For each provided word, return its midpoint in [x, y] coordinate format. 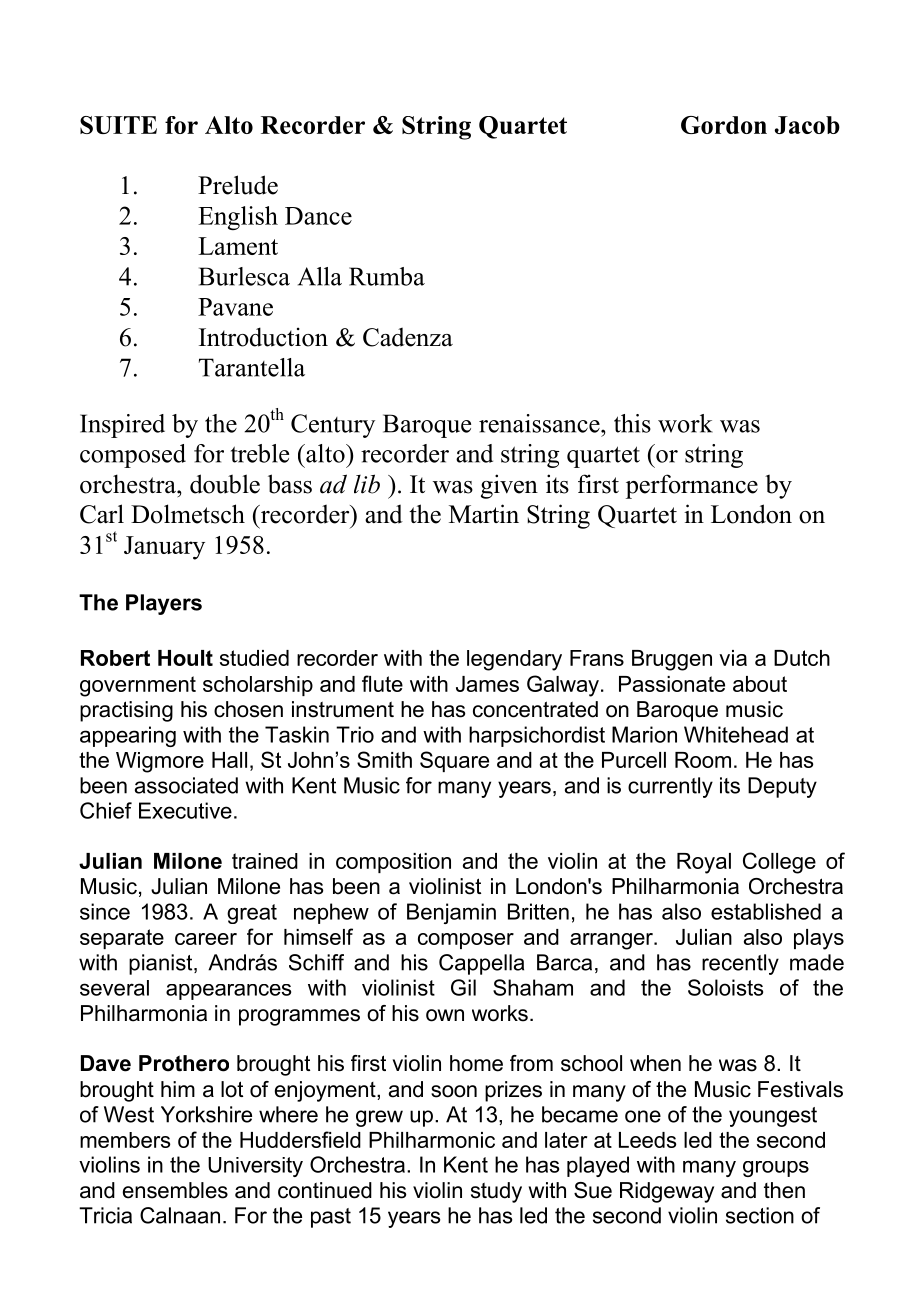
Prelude [238, 185]
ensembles [175, 1190]
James [487, 684]
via [733, 658]
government [138, 686]
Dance [318, 216]
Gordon [724, 125]
